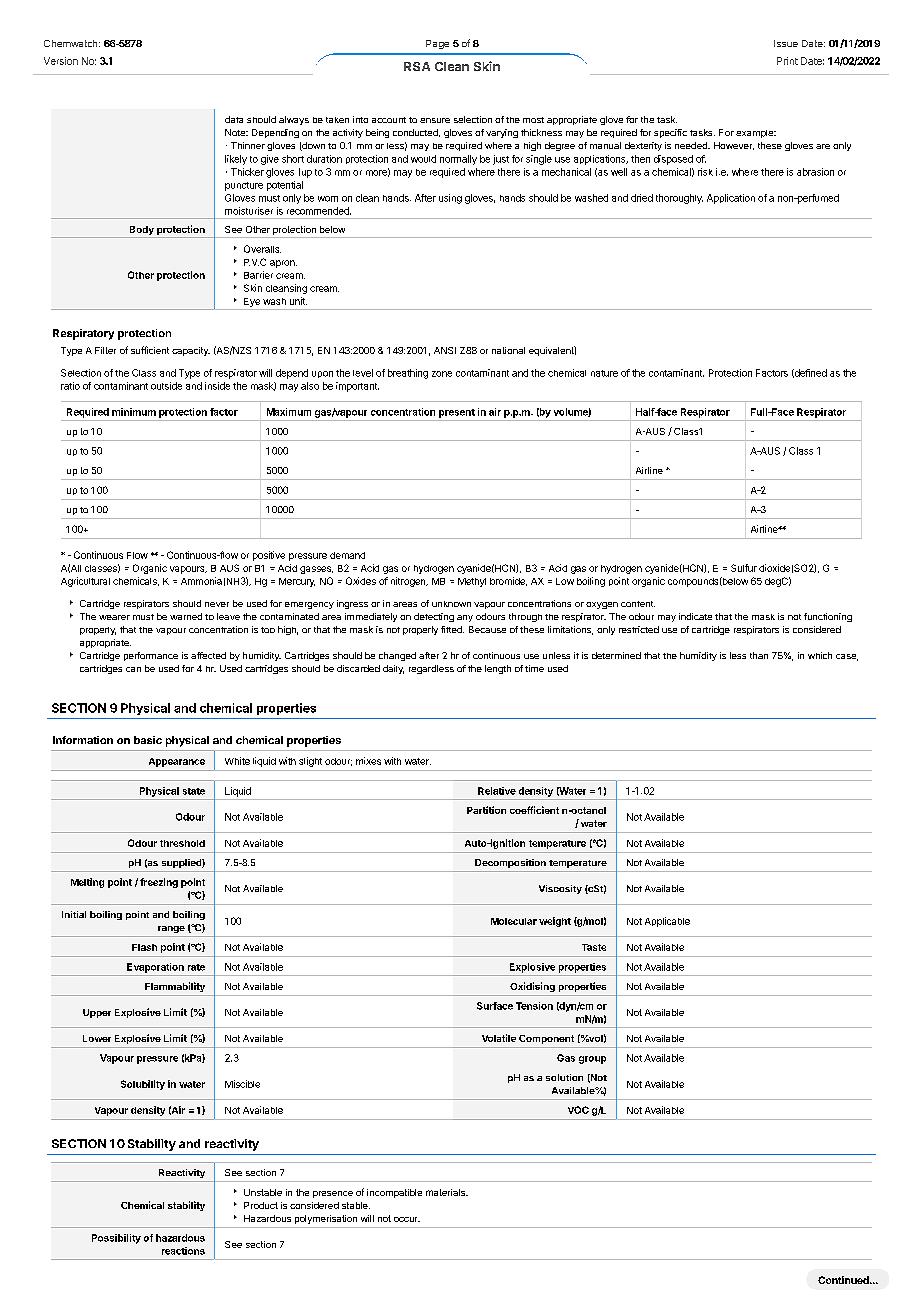 This page has width=924, height=1308. Describe the element at coordinates (578, 1110) in the page. I see `VOC` at that location.
